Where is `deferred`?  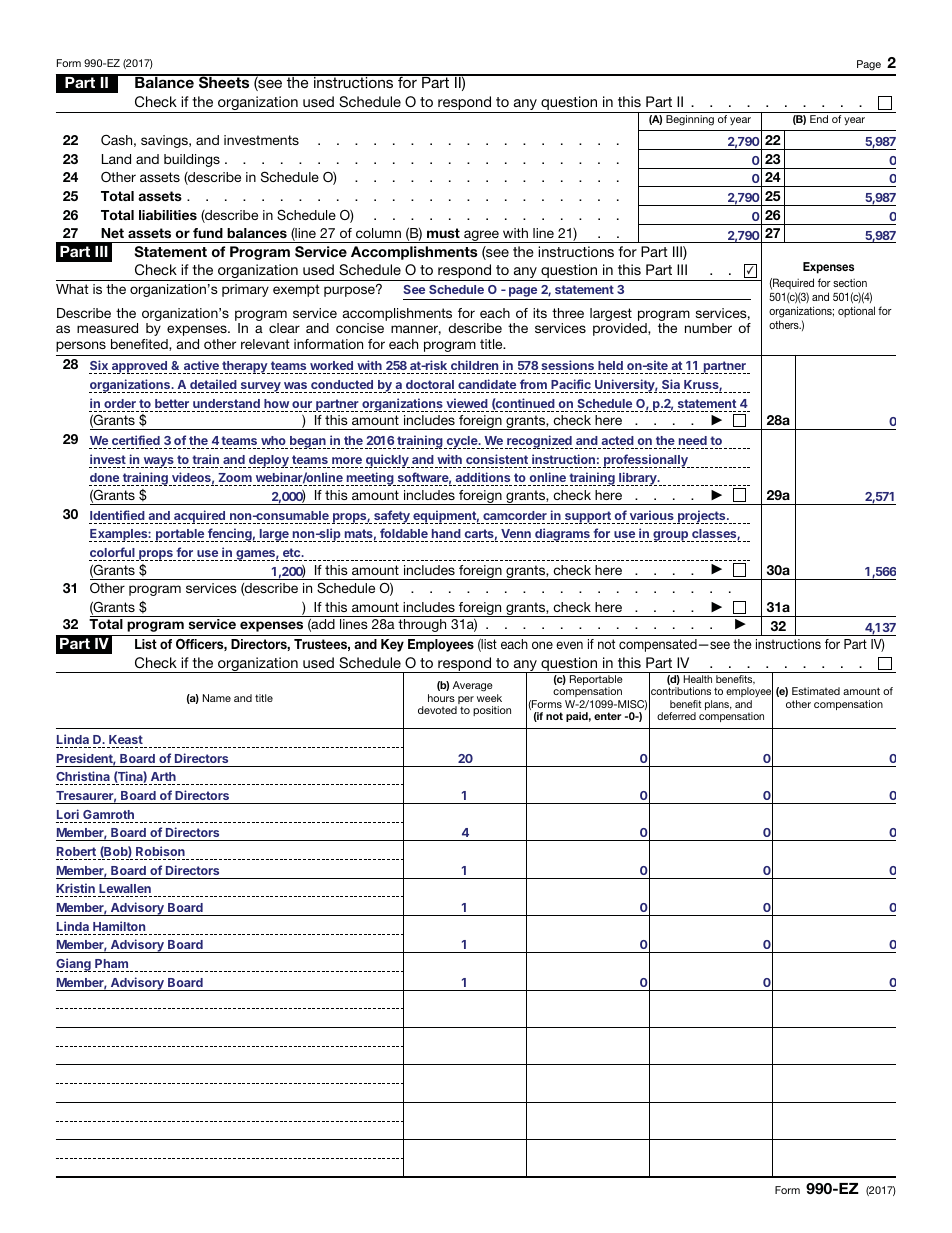
deferred is located at coordinates (676, 716).
